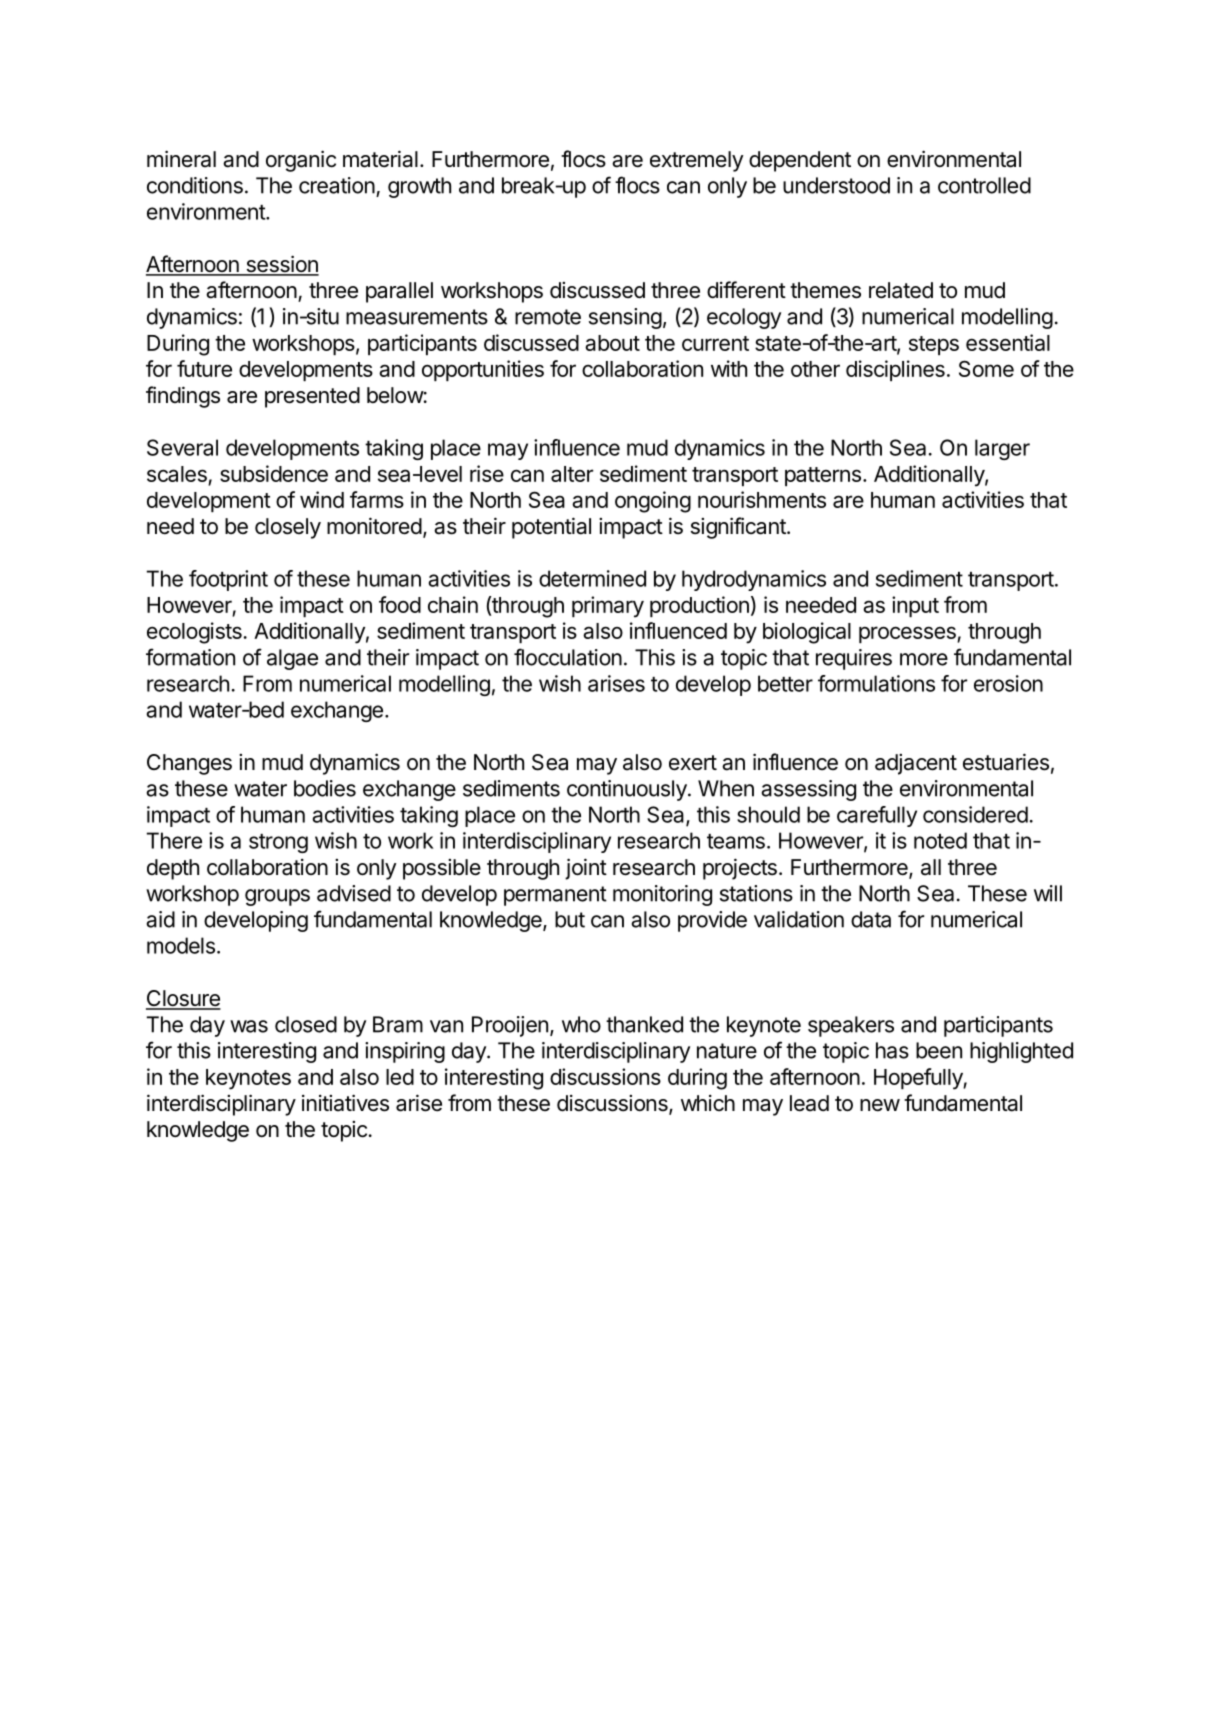 This page has width=1224, height=1731. I want to click on strong, so click(278, 843).
